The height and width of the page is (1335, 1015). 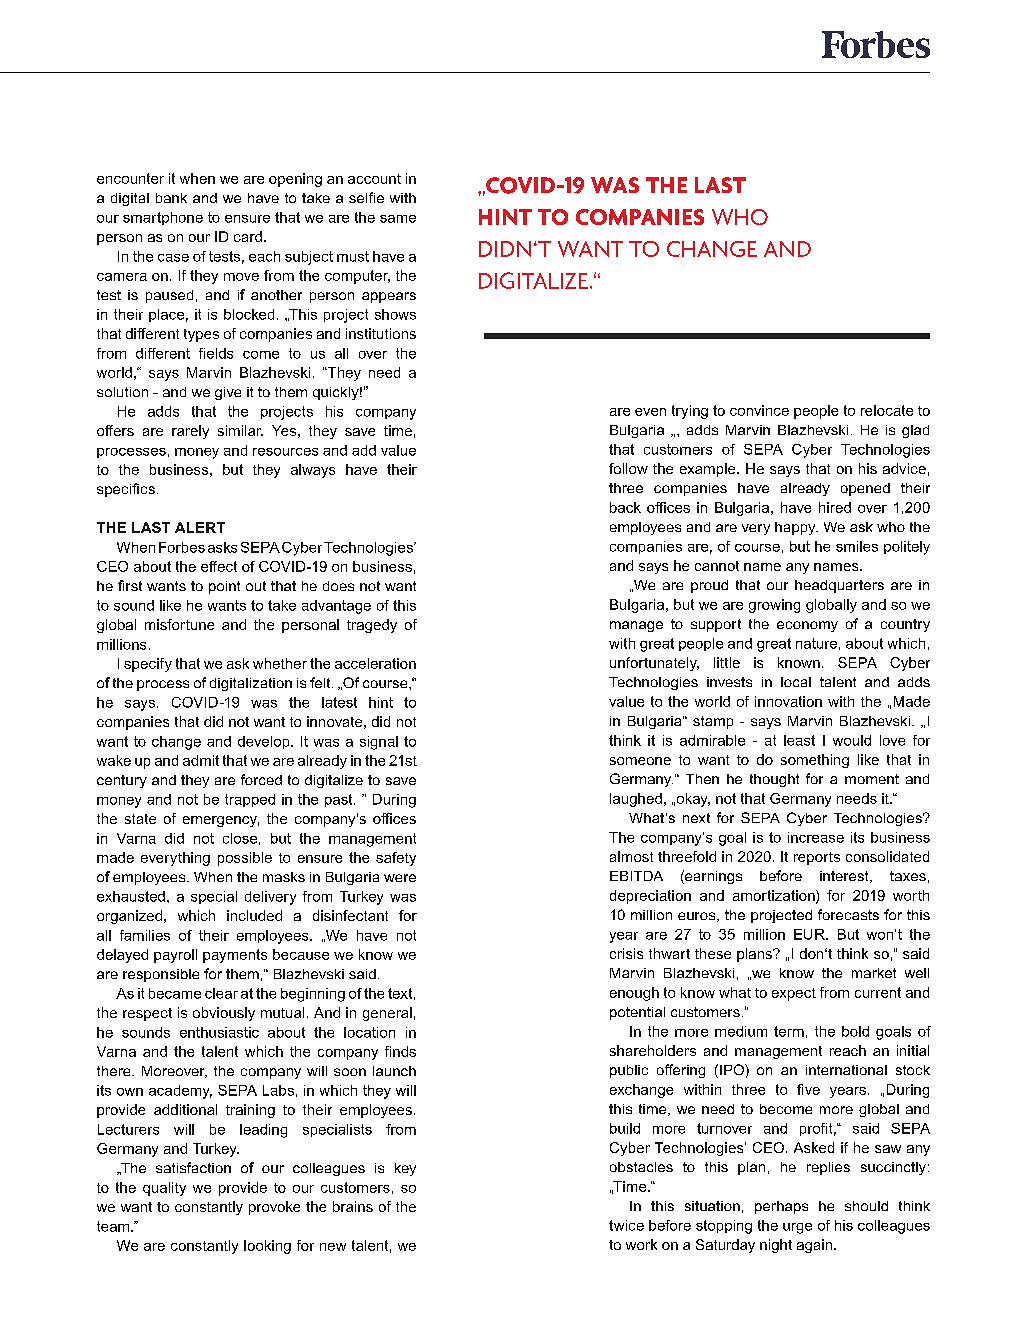 What do you see at coordinates (182, 547) in the page?
I see `Forbes` at bounding box center [182, 547].
